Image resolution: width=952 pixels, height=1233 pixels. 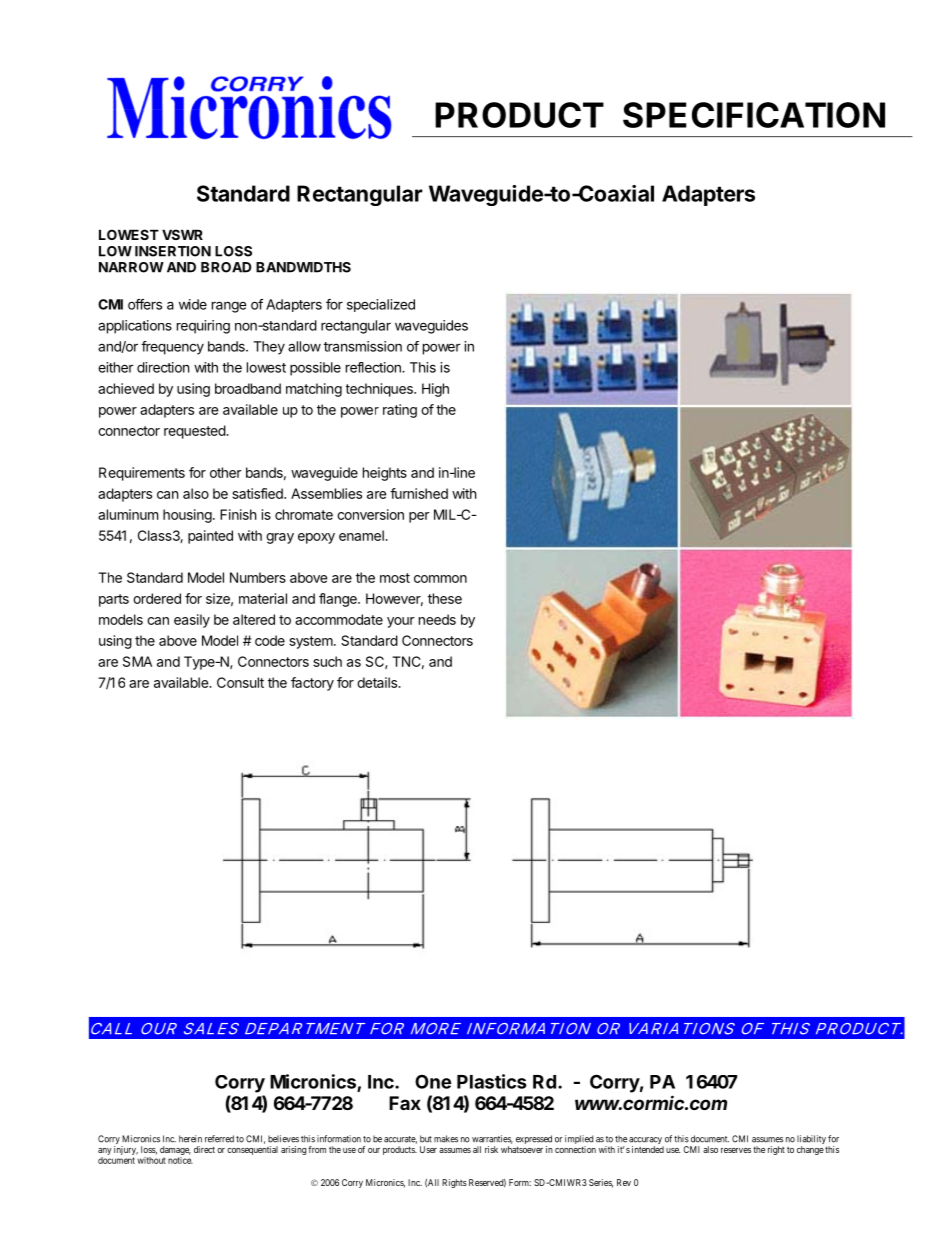 I want to click on easily, so click(x=192, y=621).
